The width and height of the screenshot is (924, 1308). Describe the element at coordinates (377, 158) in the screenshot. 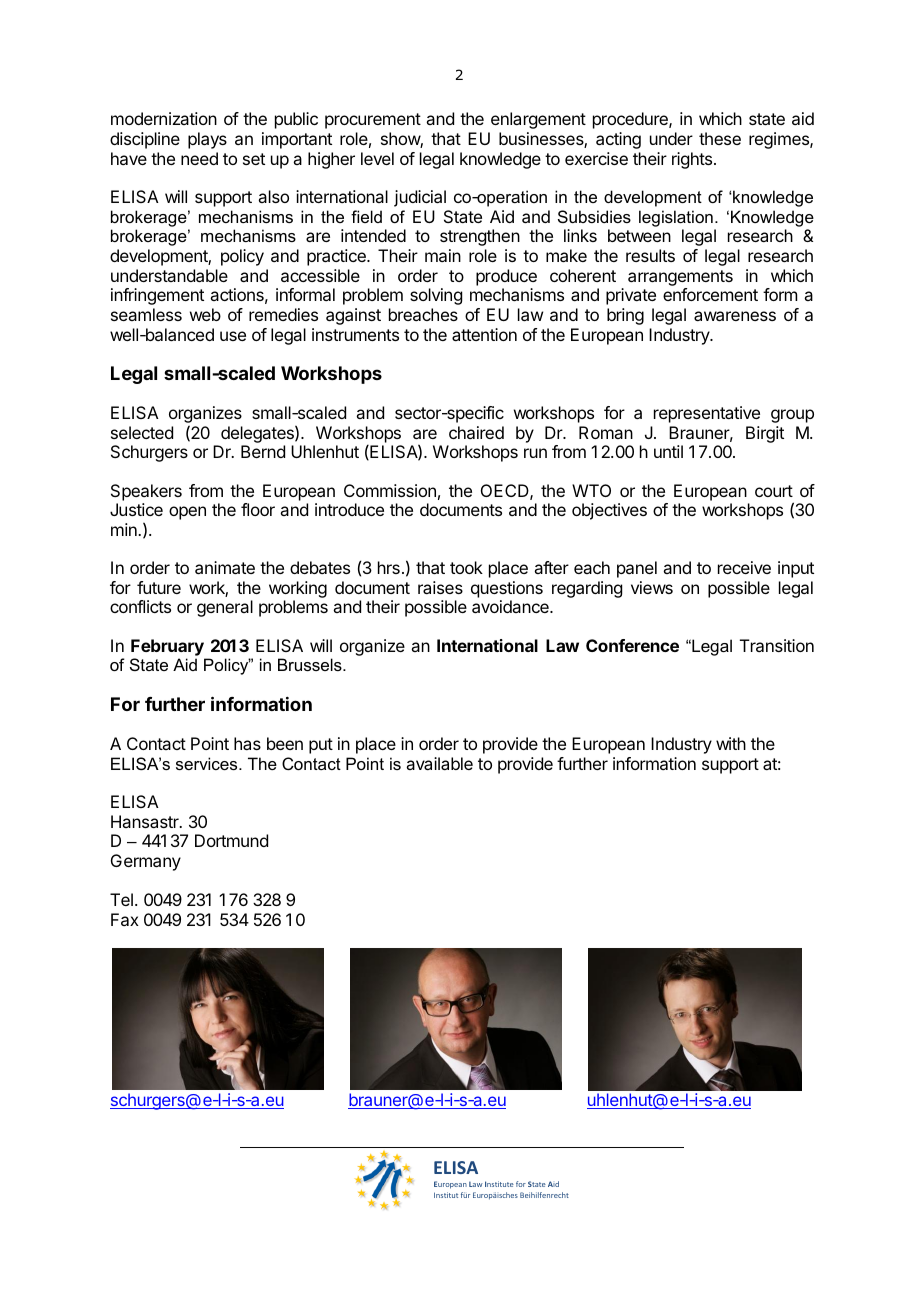

I see `level` at that location.
